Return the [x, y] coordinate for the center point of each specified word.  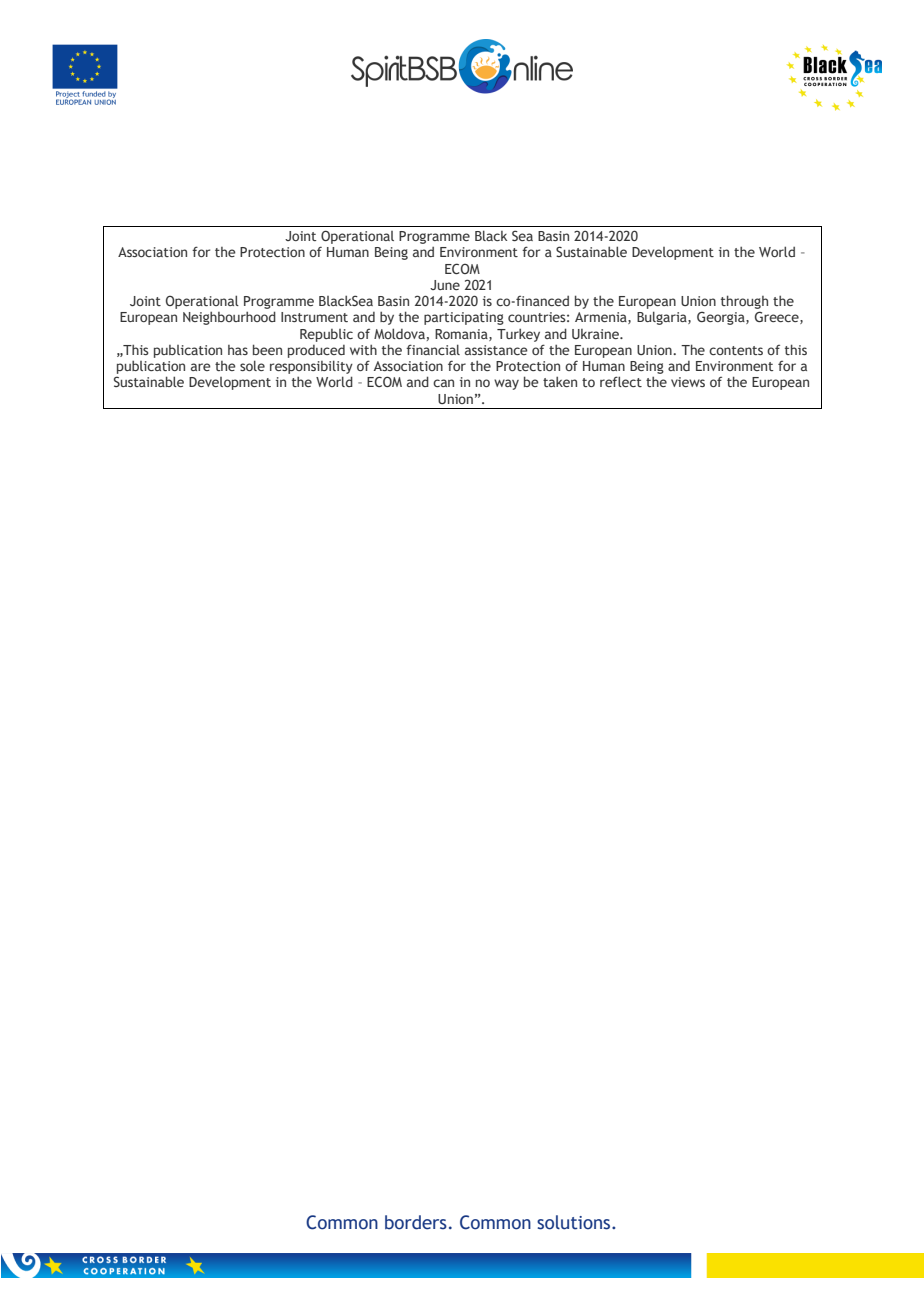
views [688, 382]
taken [560, 381]
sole [252, 365]
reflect [621, 381]
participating [464, 318]
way [506, 384]
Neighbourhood [229, 318]
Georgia [722, 318]
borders [416, 1222]
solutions [575, 1222]
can [443, 383]
